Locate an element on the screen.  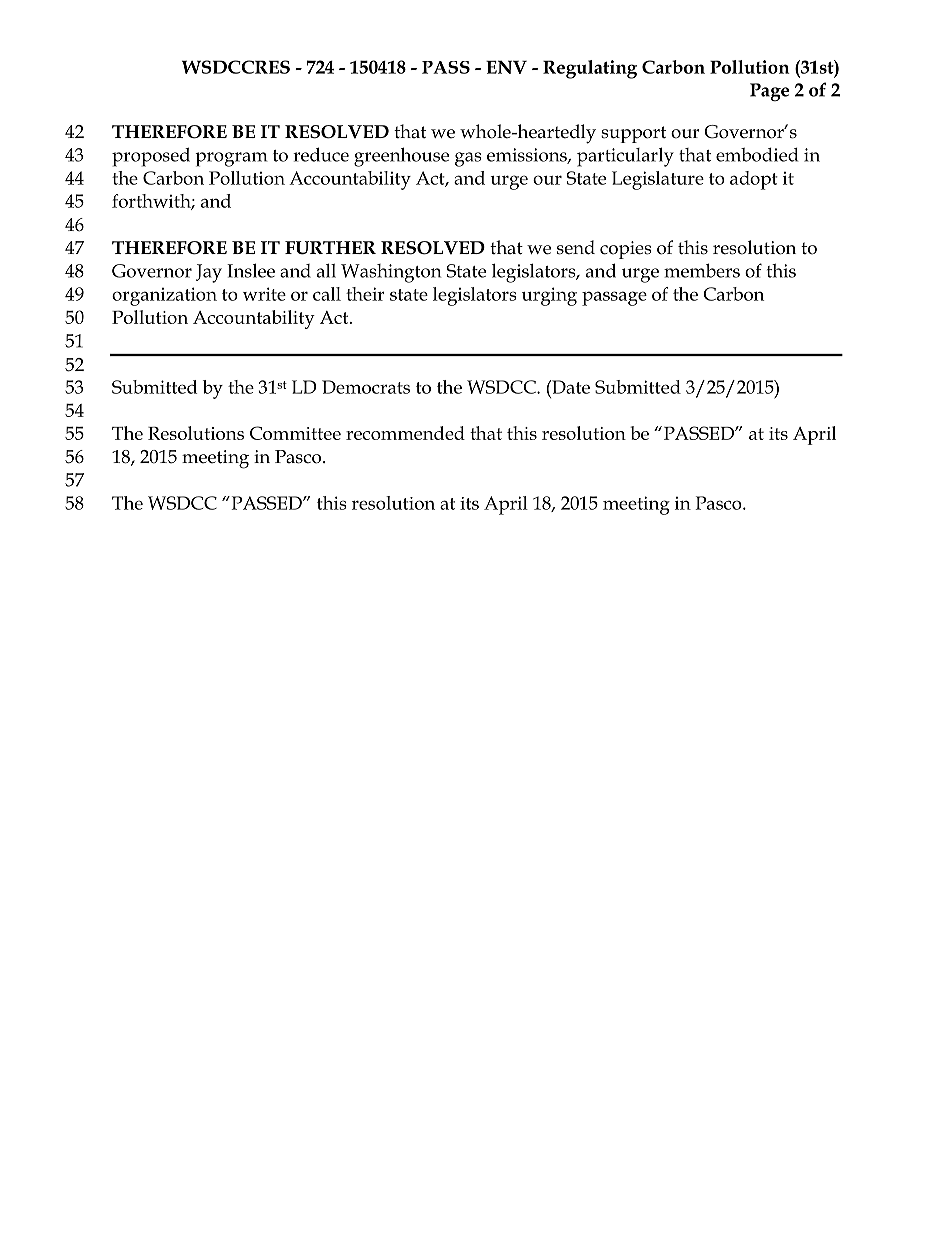
ENV is located at coordinates (506, 67).
